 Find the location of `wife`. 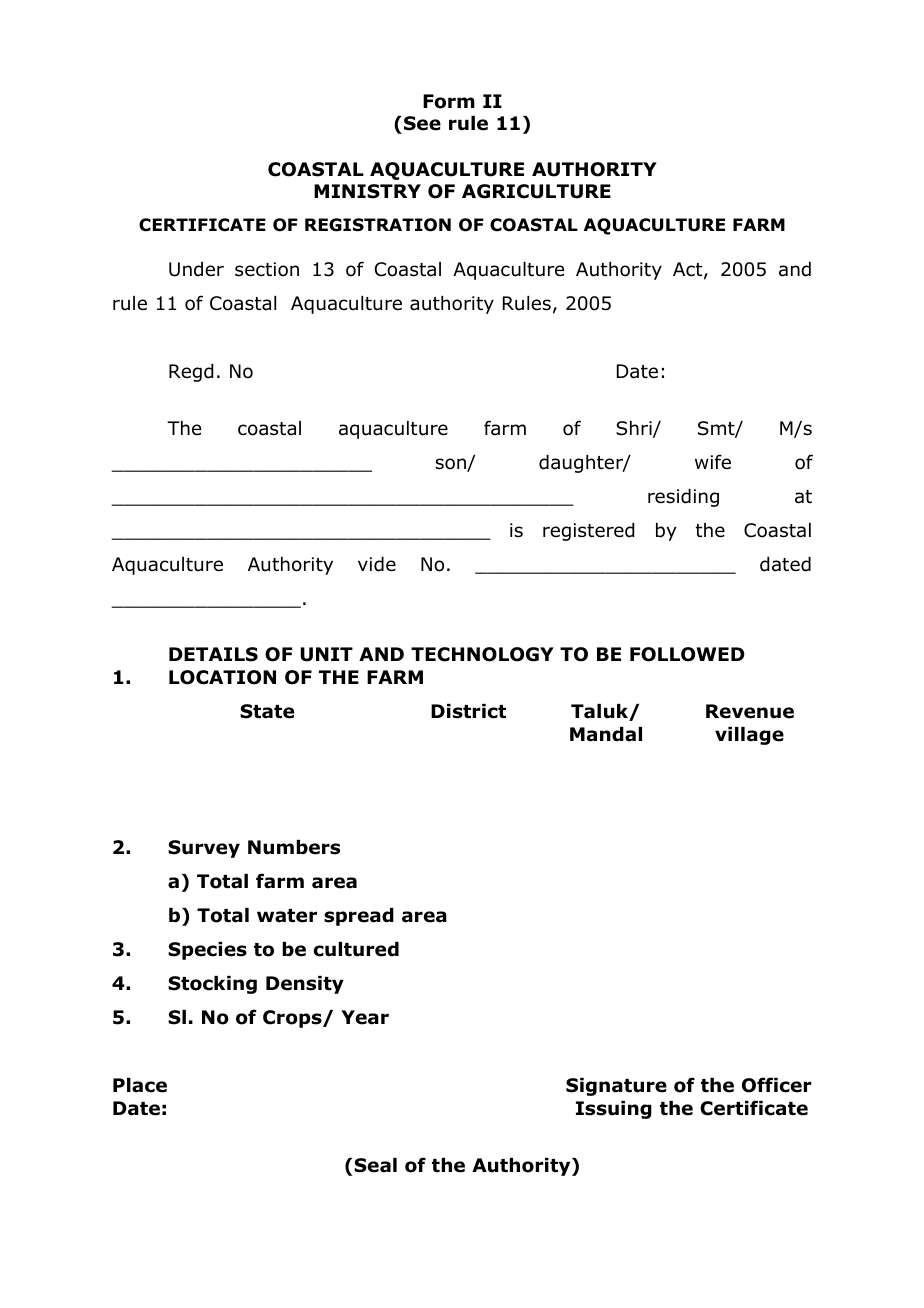

wife is located at coordinates (713, 462).
